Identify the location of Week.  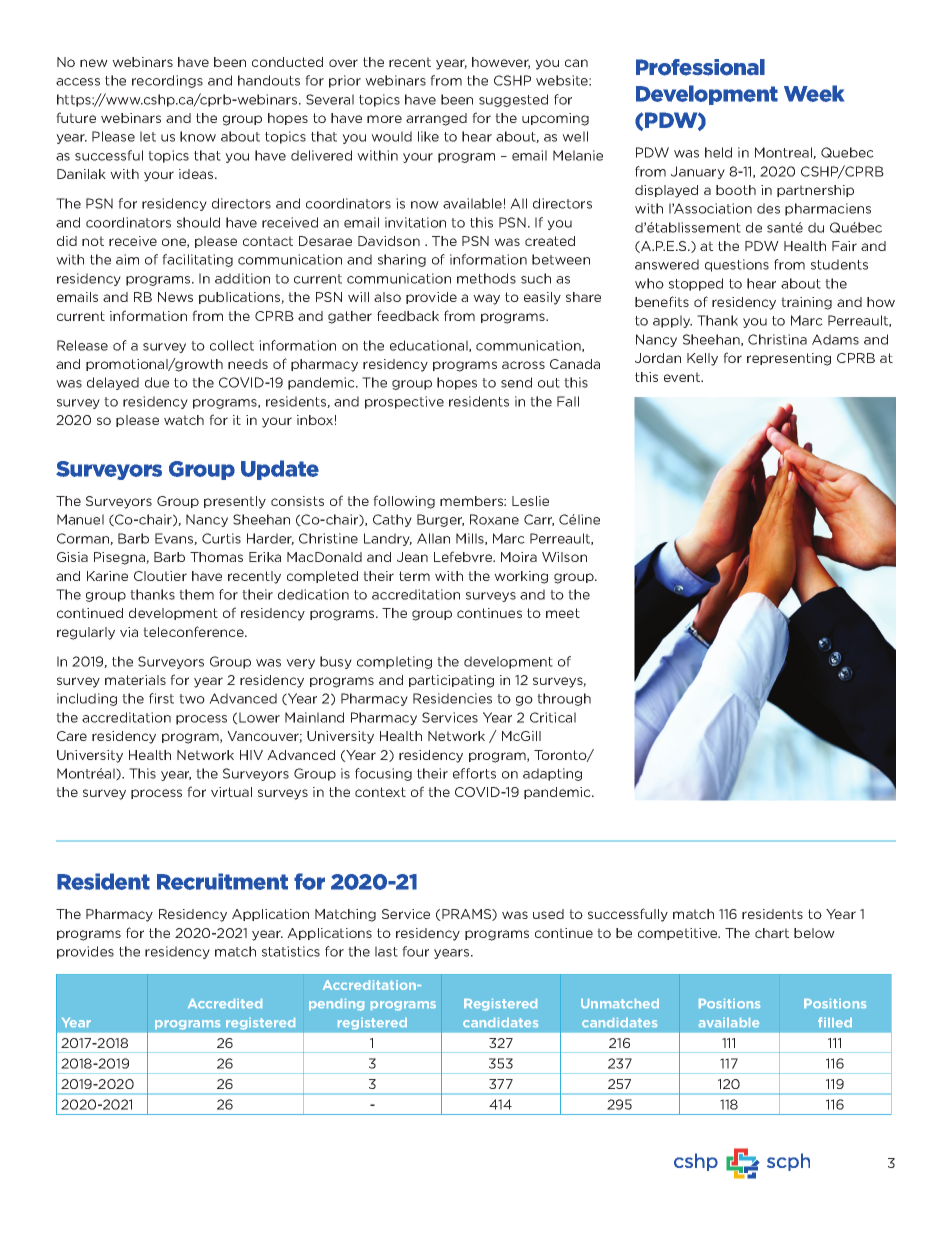
(814, 93).
